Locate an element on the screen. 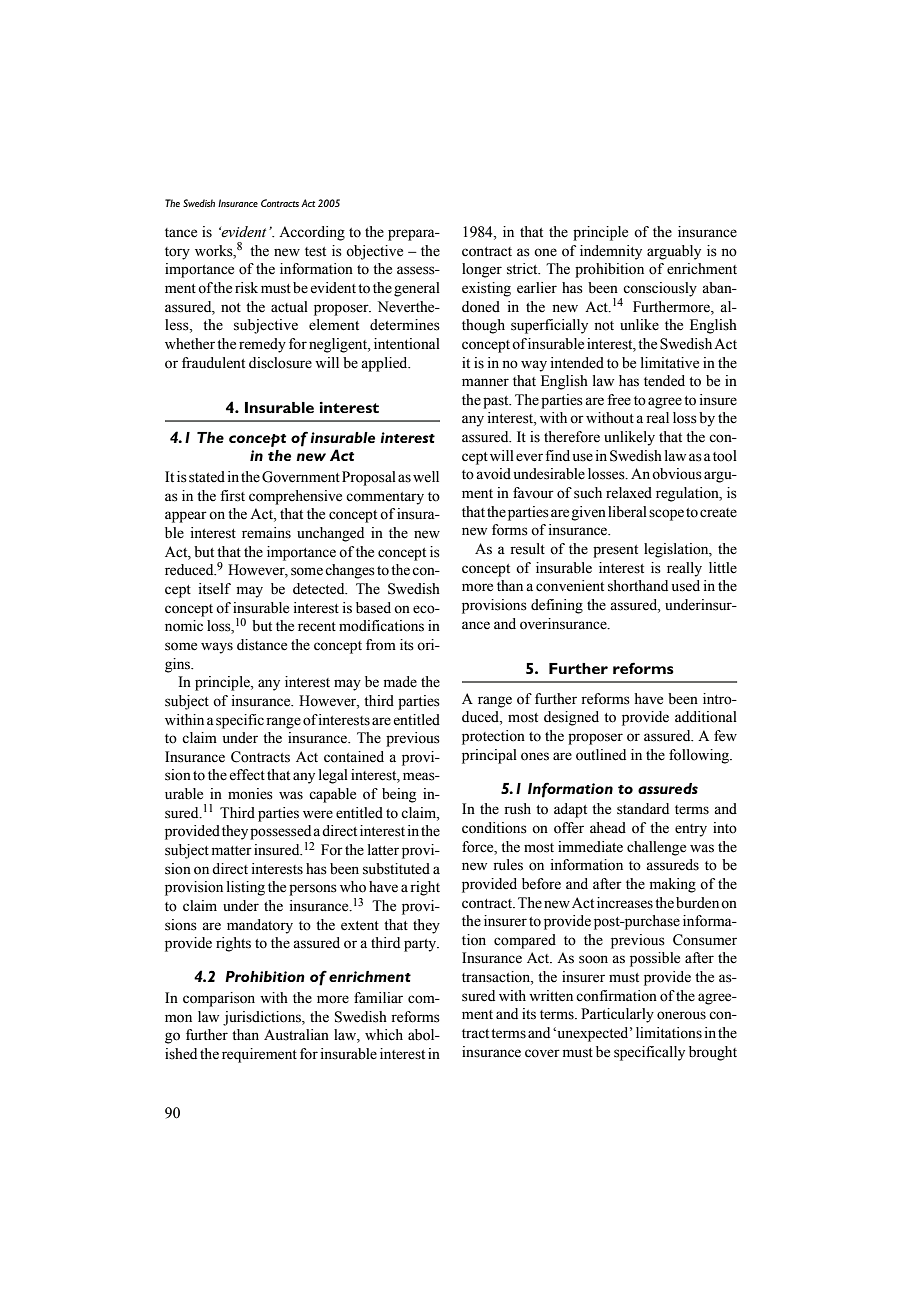  consciously is located at coordinates (660, 289).
